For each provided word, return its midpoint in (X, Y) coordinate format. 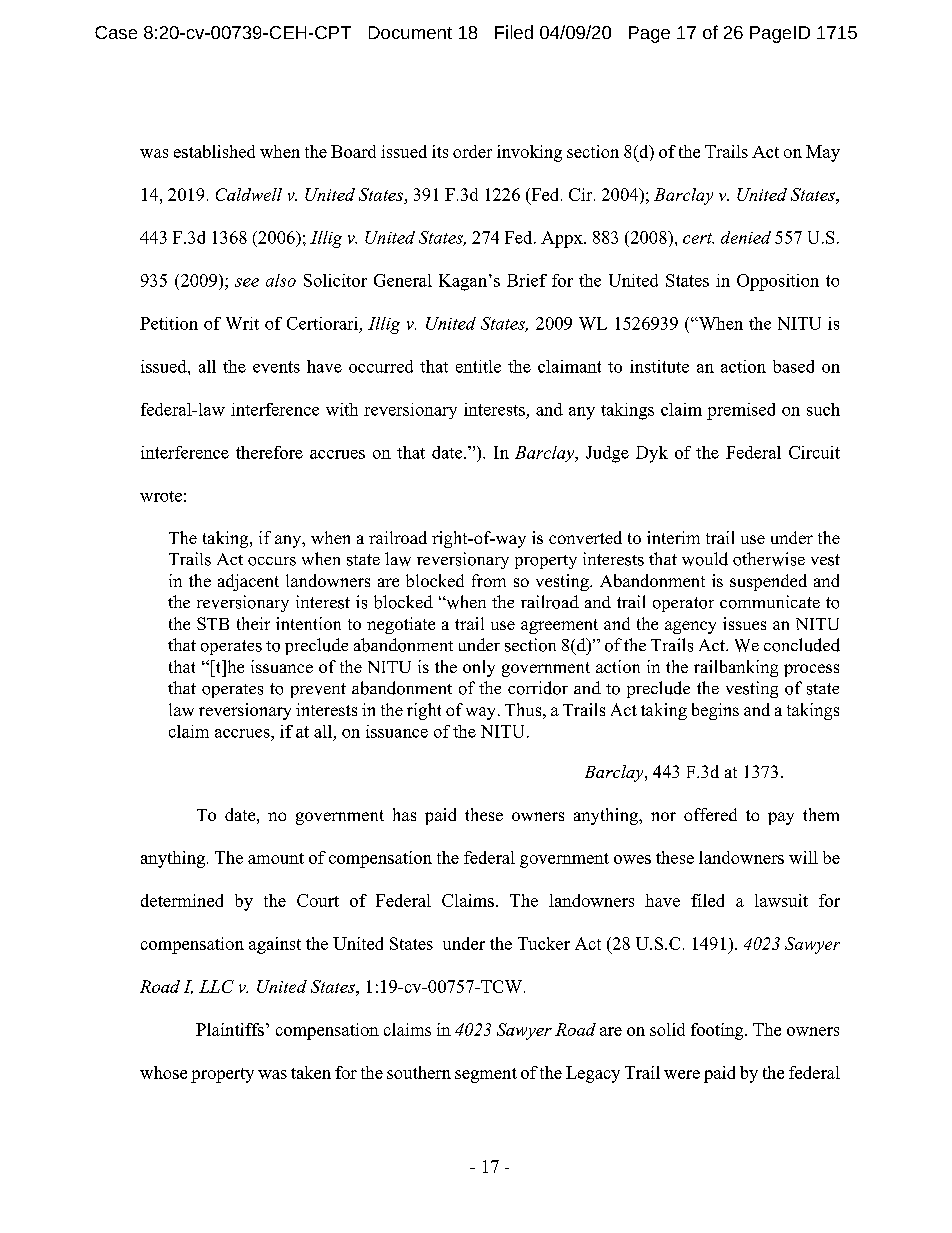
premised (741, 411)
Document (410, 32)
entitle (478, 366)
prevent (318, 690)
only (479, 668)
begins (715, 711)
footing (718, 1031)
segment (486, 1075)
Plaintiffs (230, 1029)
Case (116, 32)
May (823, 153)
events (276, 367)
